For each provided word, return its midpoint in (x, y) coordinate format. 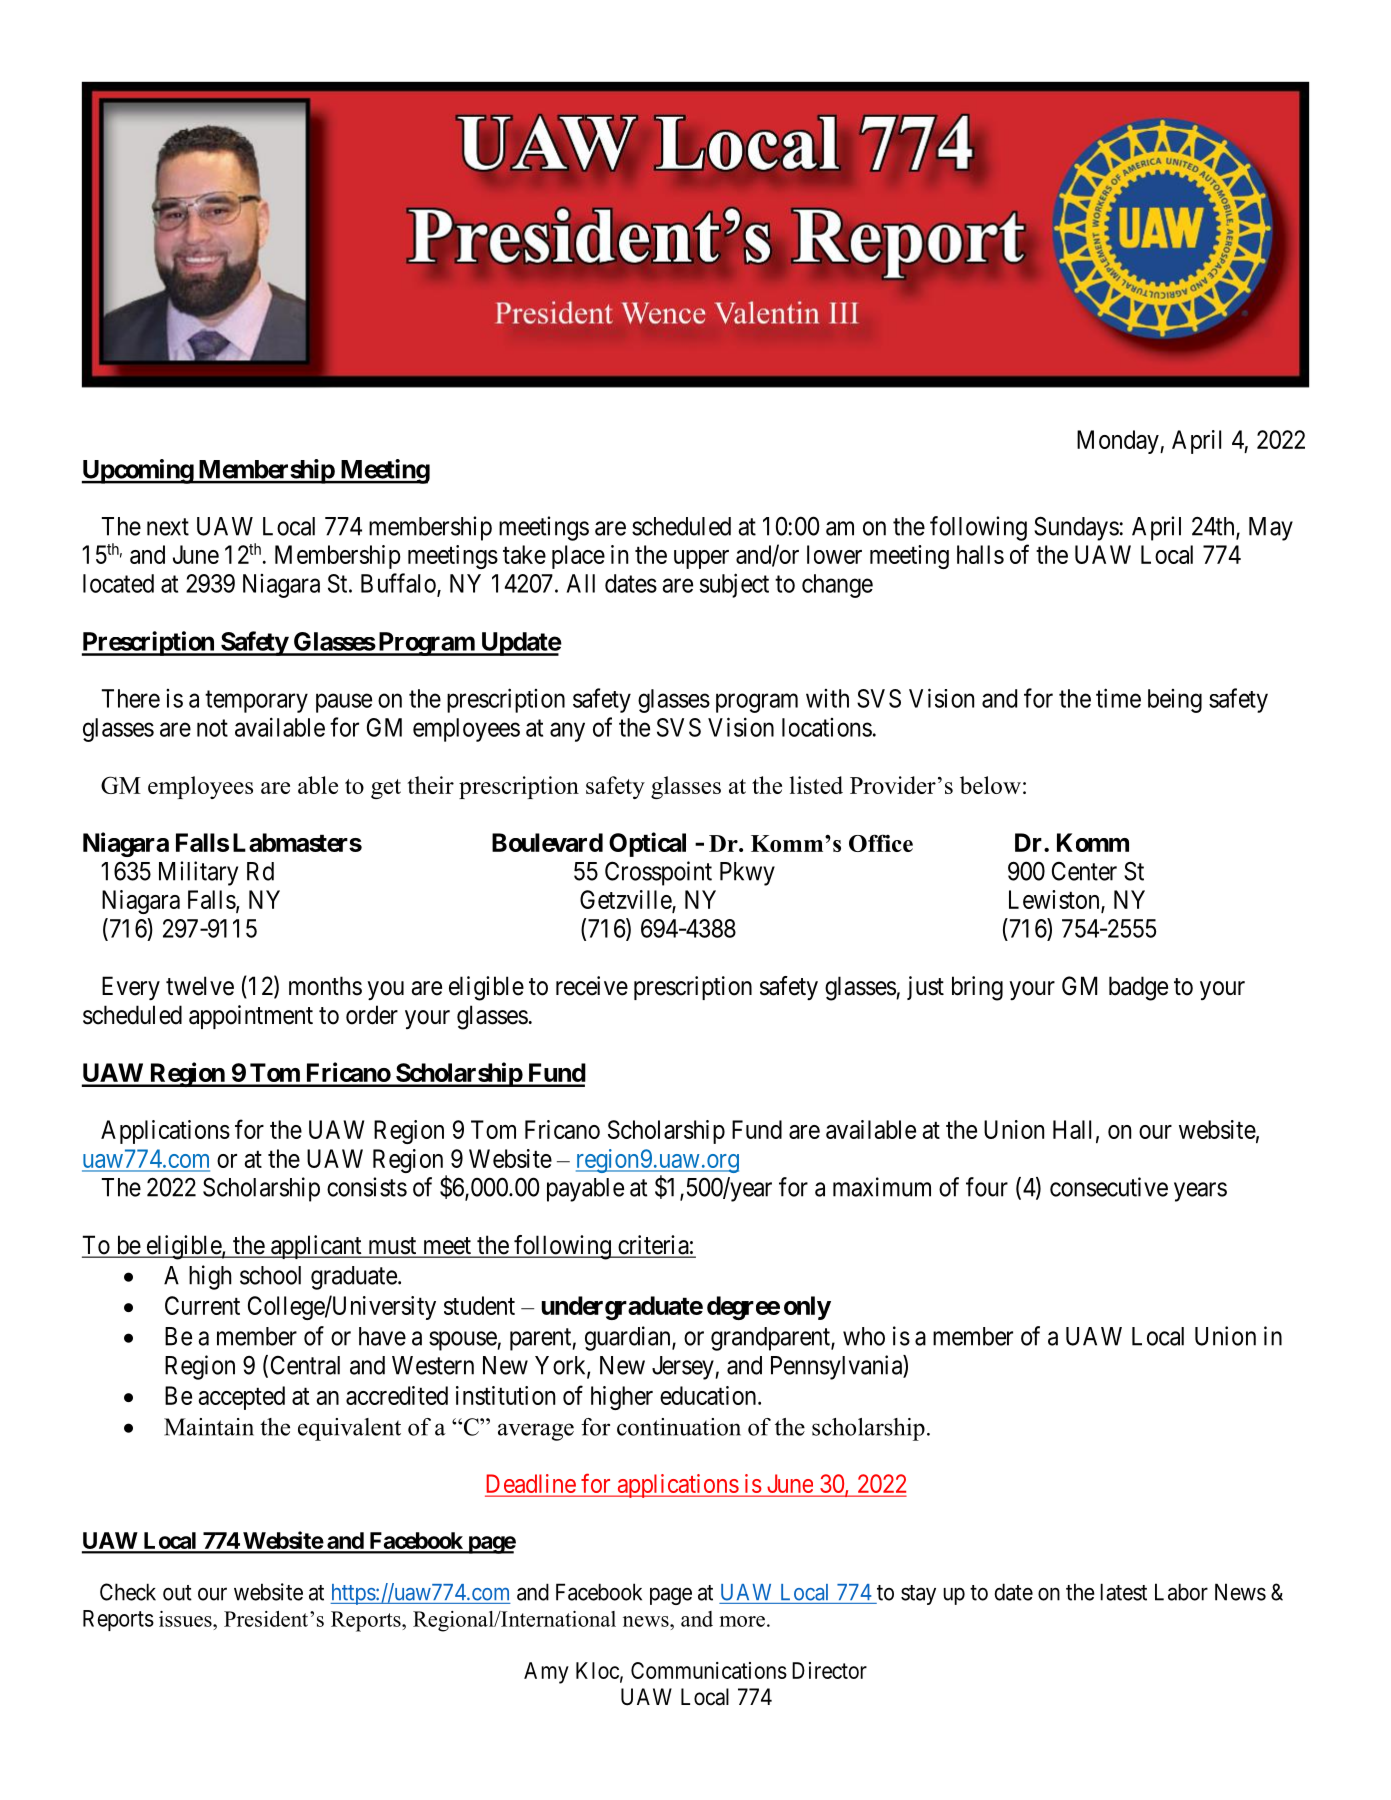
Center (1084, 871)
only (807, 1308)
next (168, 527)
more (742, 1621)
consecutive (1109, 1187)
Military (198, 873)
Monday (1119, 442)
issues (186, 1619)
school (270, 1275)
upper (701, 559)
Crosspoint (658, 873)
